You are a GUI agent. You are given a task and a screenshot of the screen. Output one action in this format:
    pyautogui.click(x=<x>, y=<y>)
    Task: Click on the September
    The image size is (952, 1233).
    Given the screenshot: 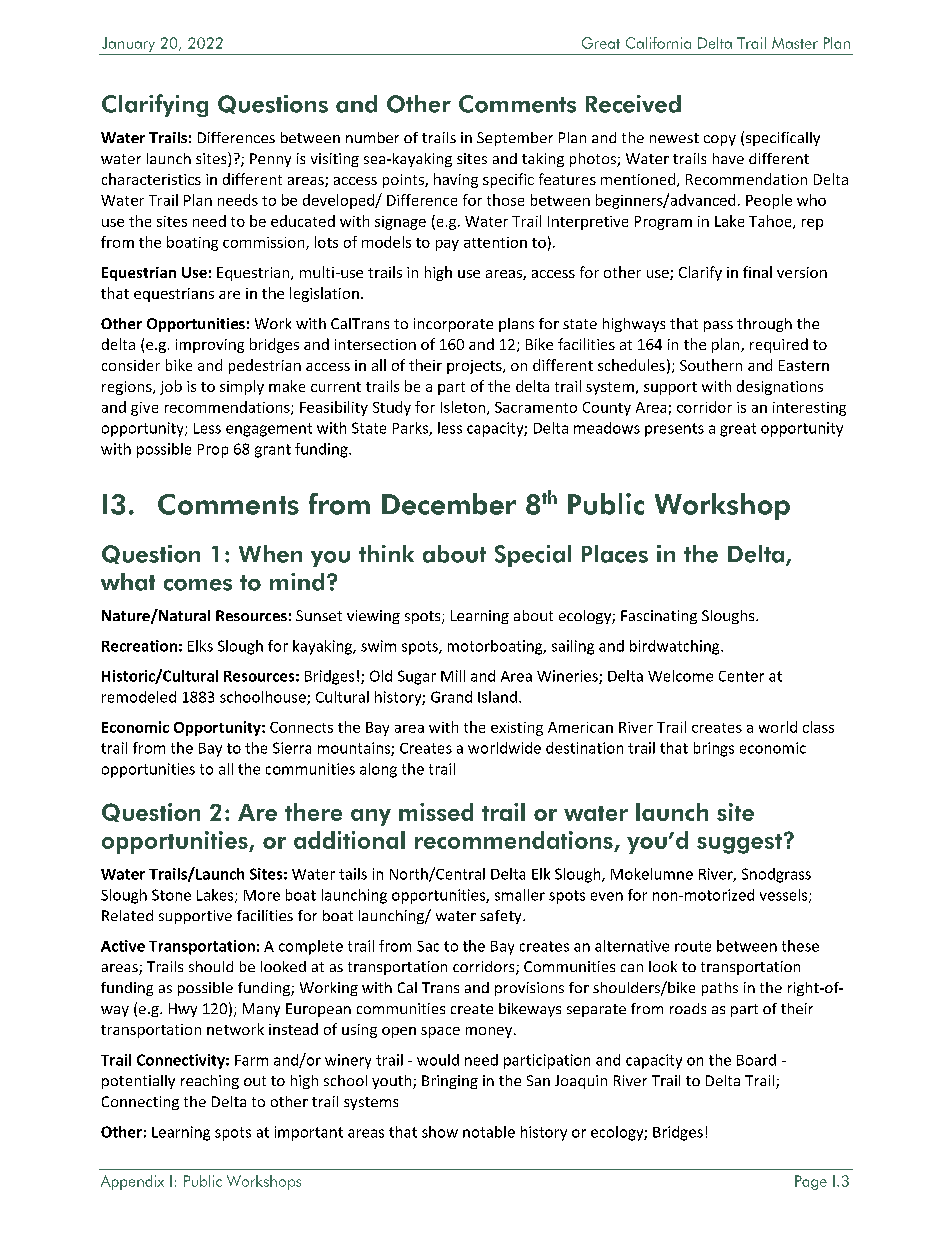 What is the action you would take?
    pyautogui.click(x=515, y=139)
